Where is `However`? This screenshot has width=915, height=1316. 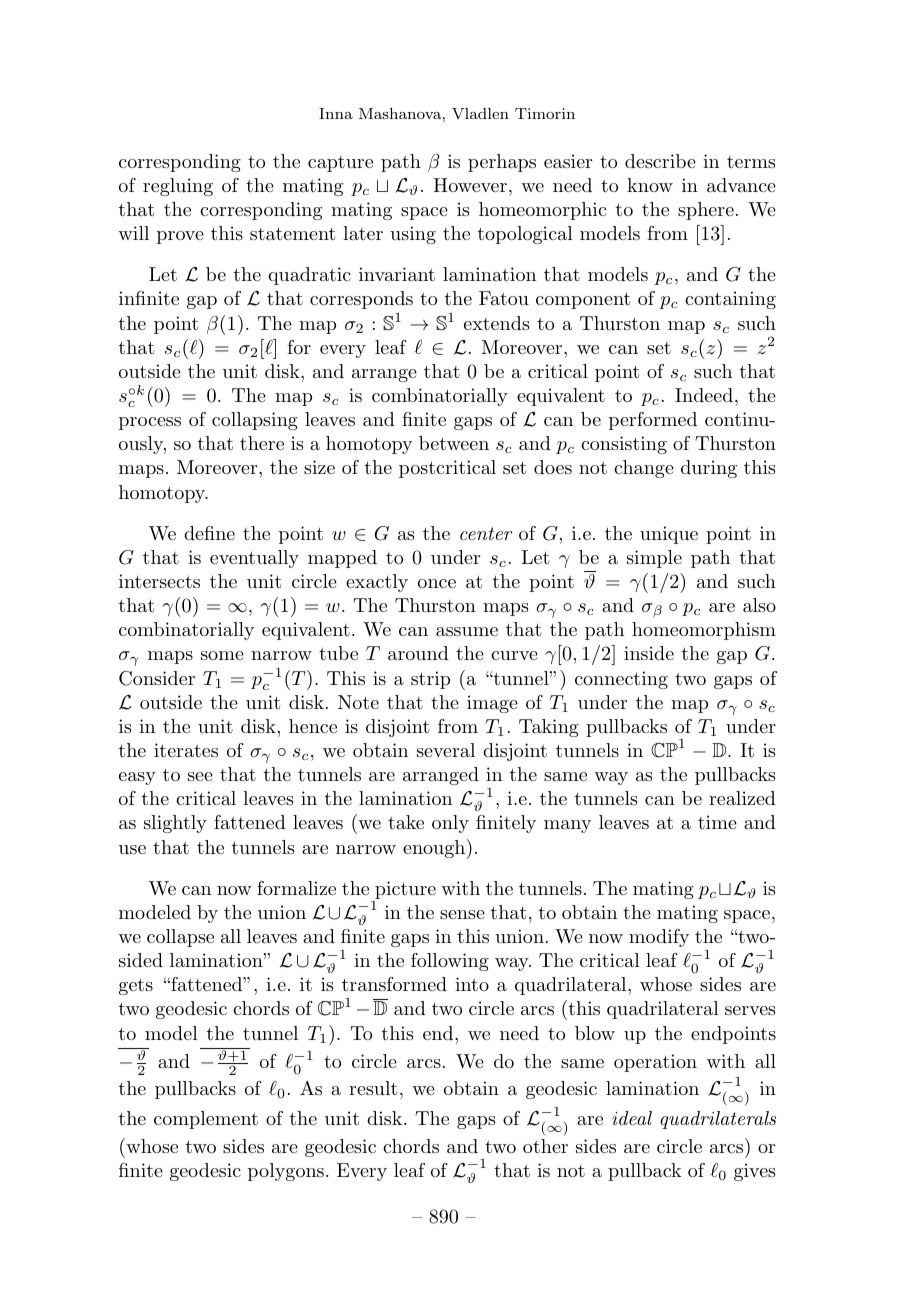
However is located at coordinates (470, 185).
